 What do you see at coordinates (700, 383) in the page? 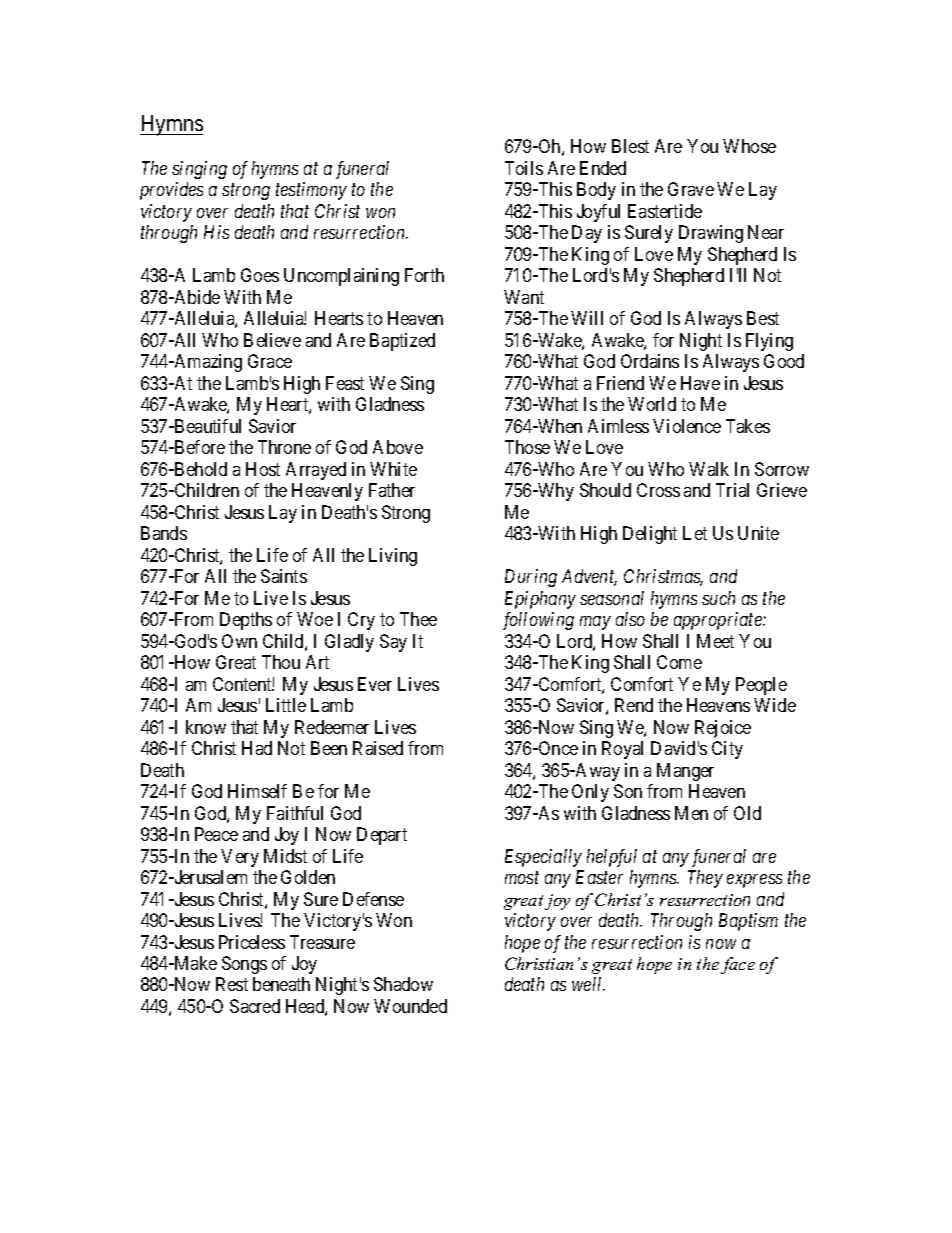
I see `Have` at bounding box center [700, 383].
